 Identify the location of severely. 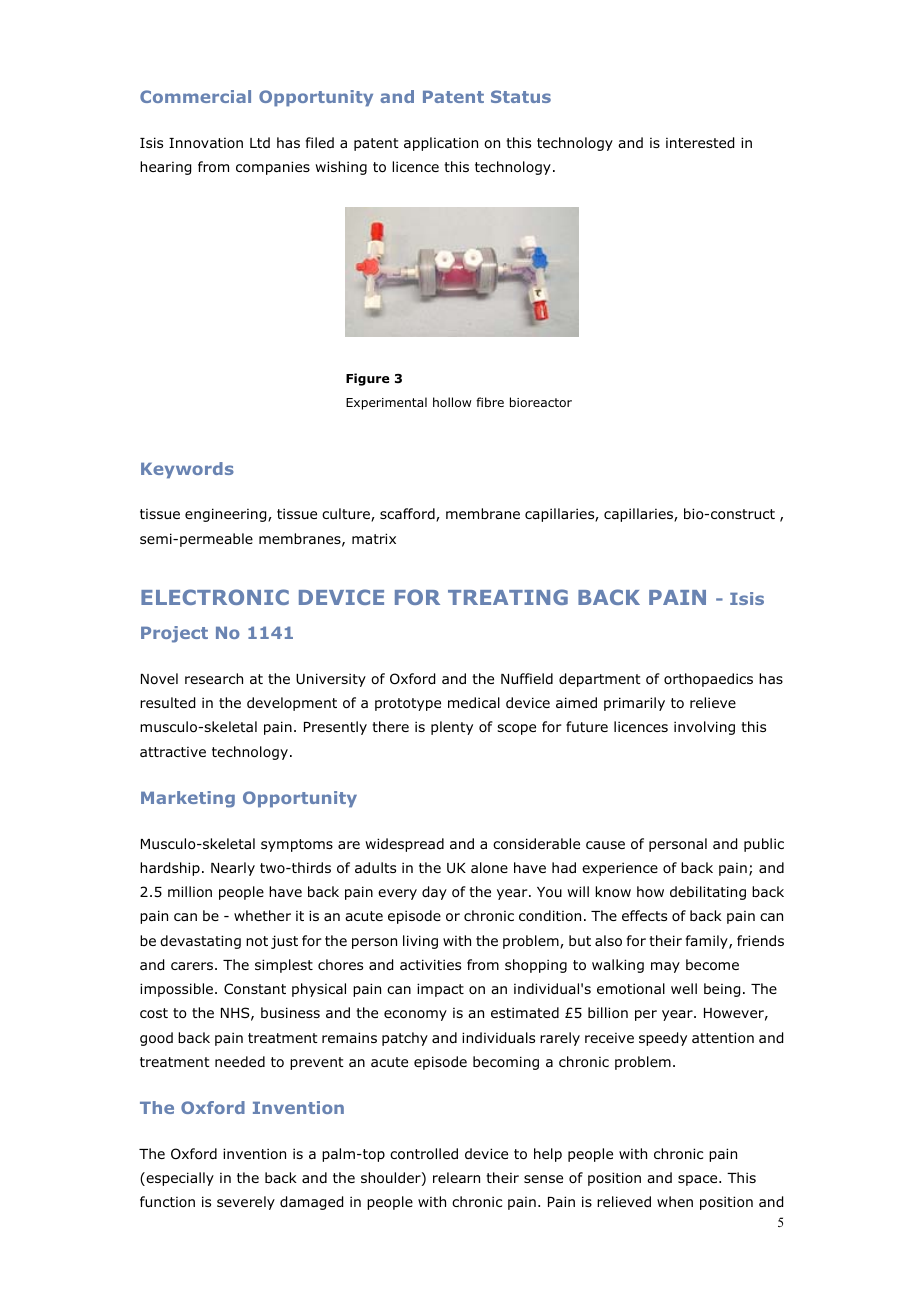
(246, 1203).
